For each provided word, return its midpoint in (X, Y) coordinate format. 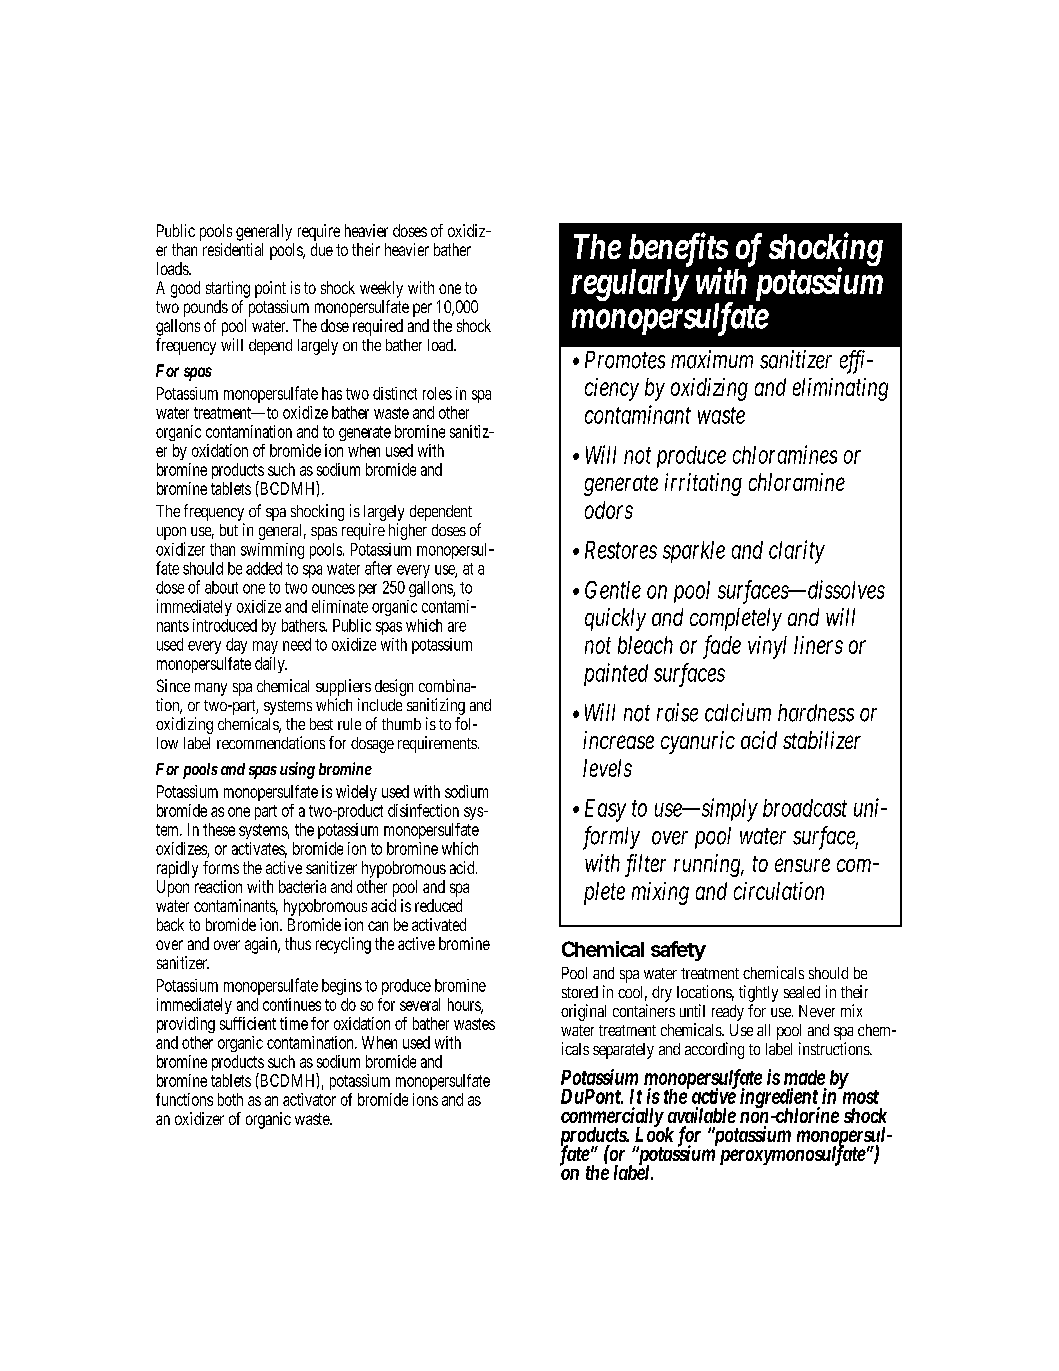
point (270, 289)
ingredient (780, 1099)
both (230, 1099)
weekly (381, 289)
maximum (712, 359)
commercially (612, 1118)
